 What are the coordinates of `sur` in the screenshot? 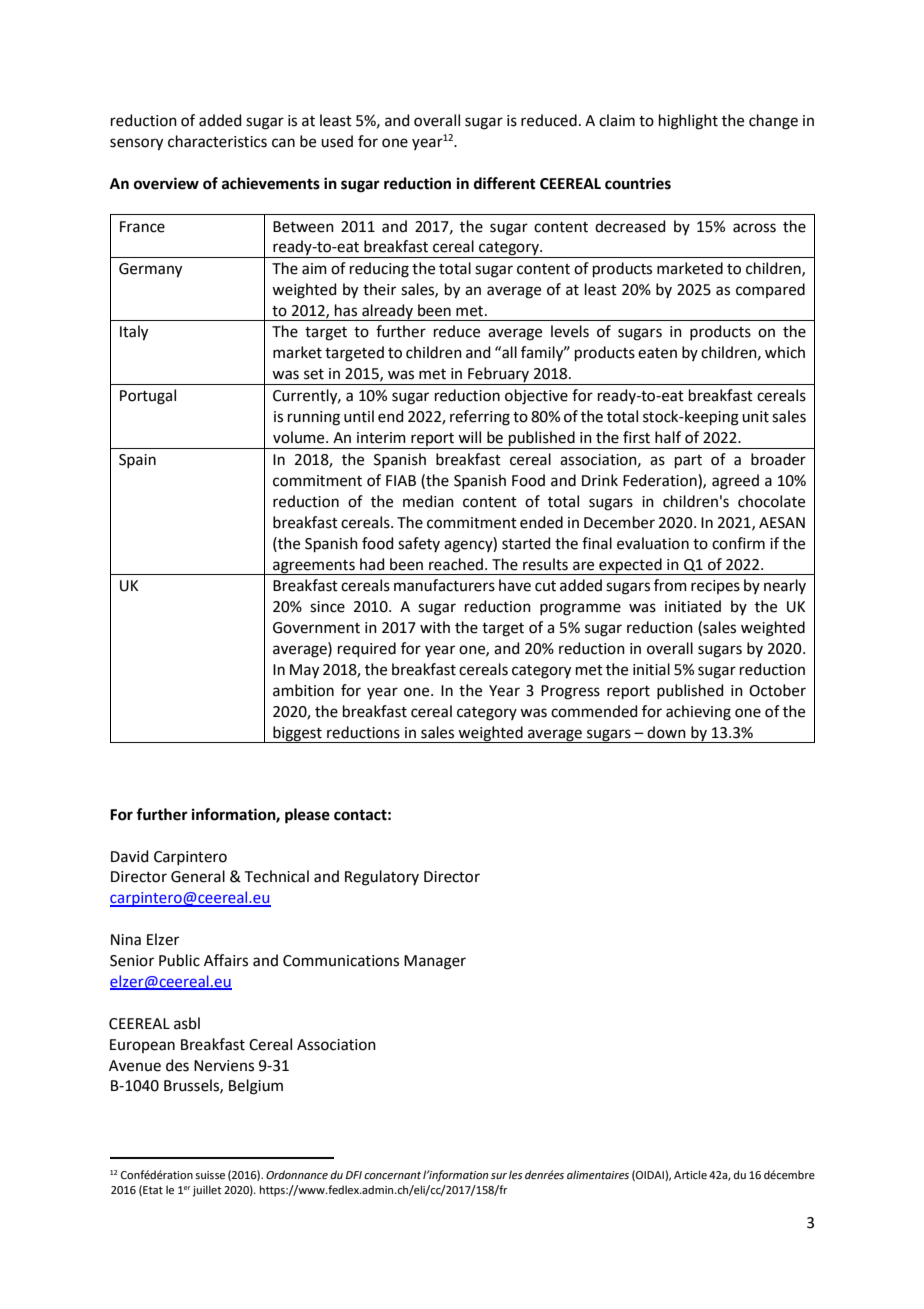 It's located at (499, 1176).
